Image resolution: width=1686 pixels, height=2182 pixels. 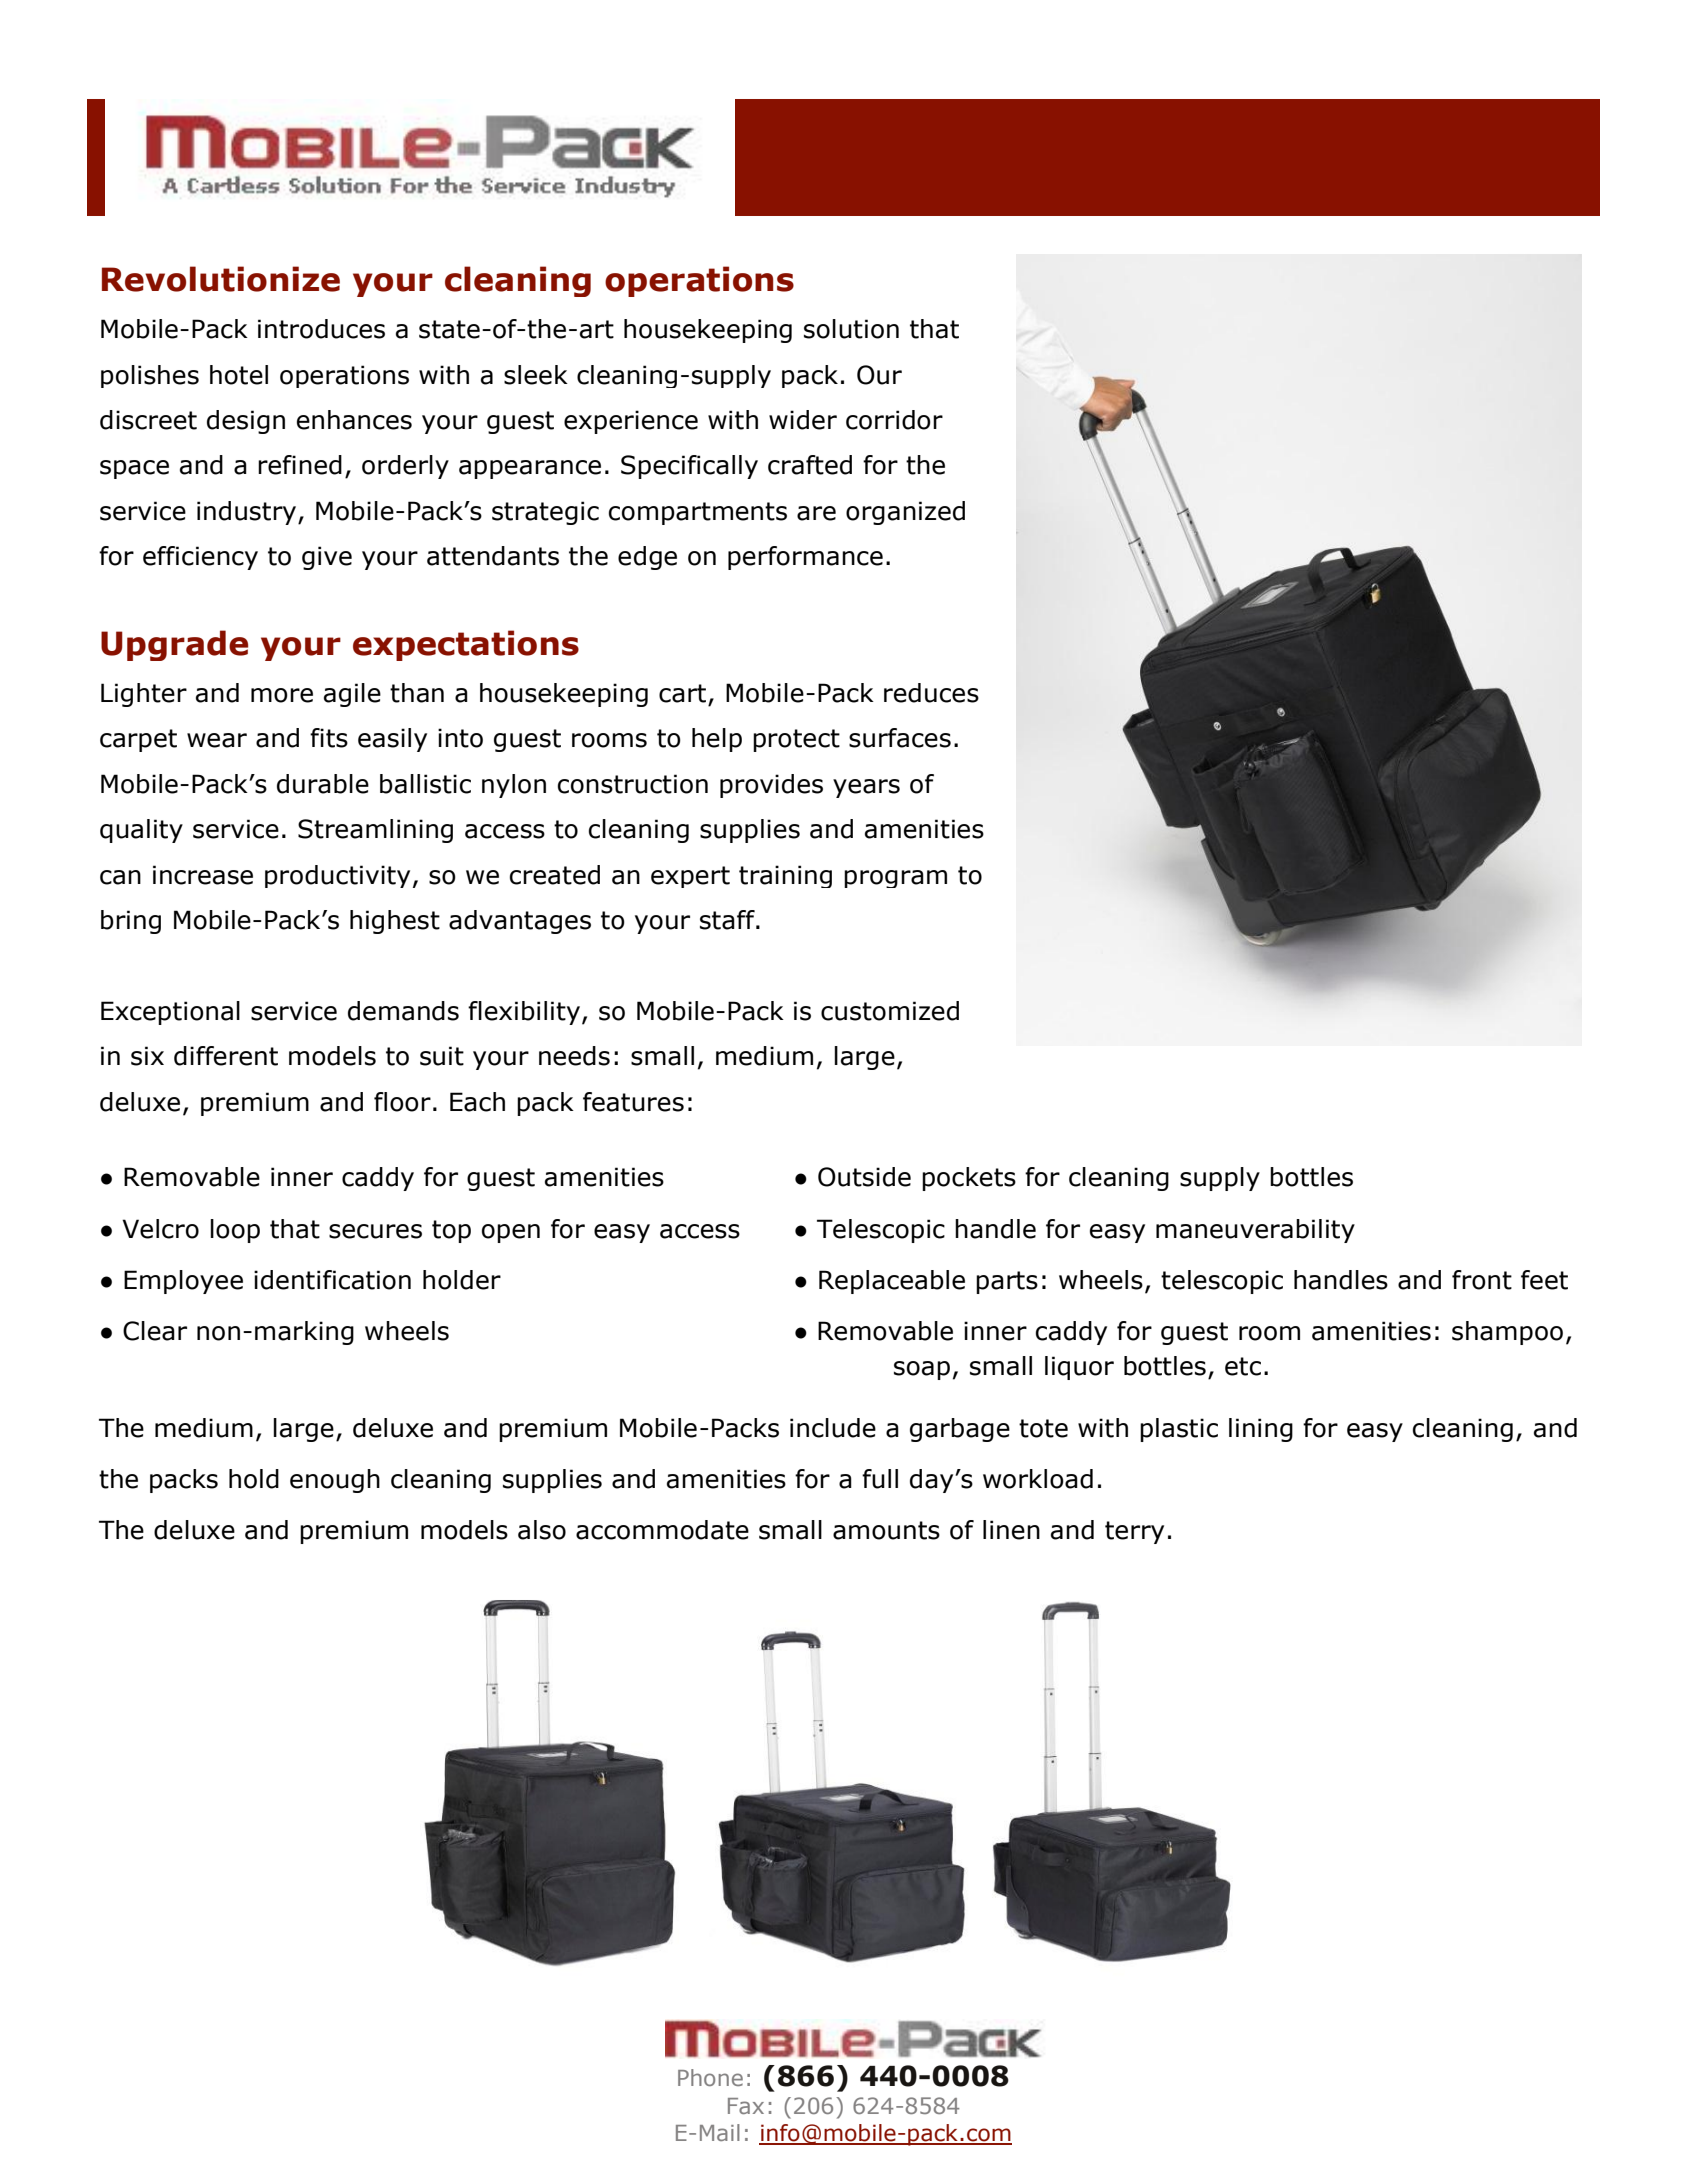 What do you see at coordinates (226, 1056) in the document?
I see `different` at bounding box center [226, 1056].
